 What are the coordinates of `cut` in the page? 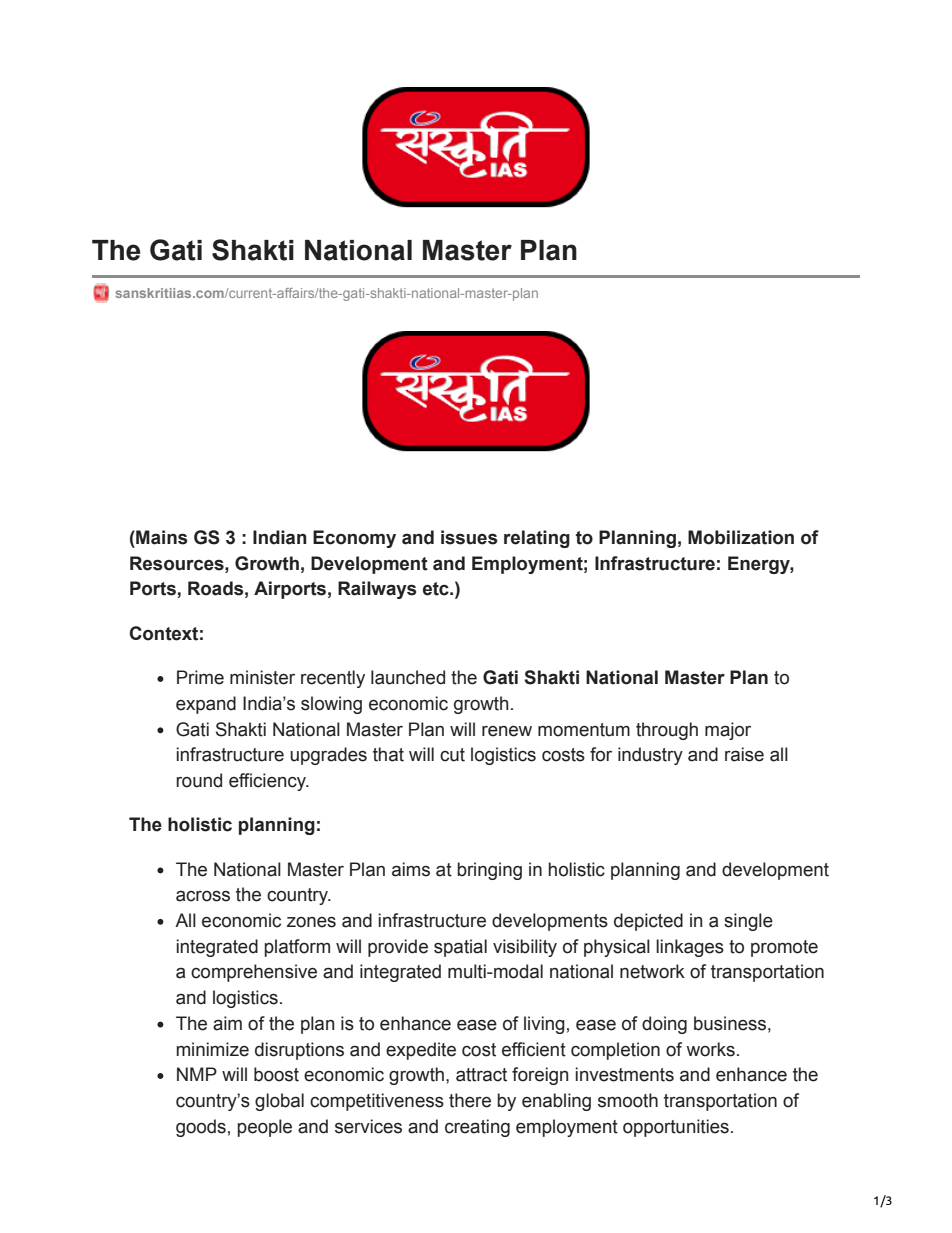 It's located at (452, 755).
